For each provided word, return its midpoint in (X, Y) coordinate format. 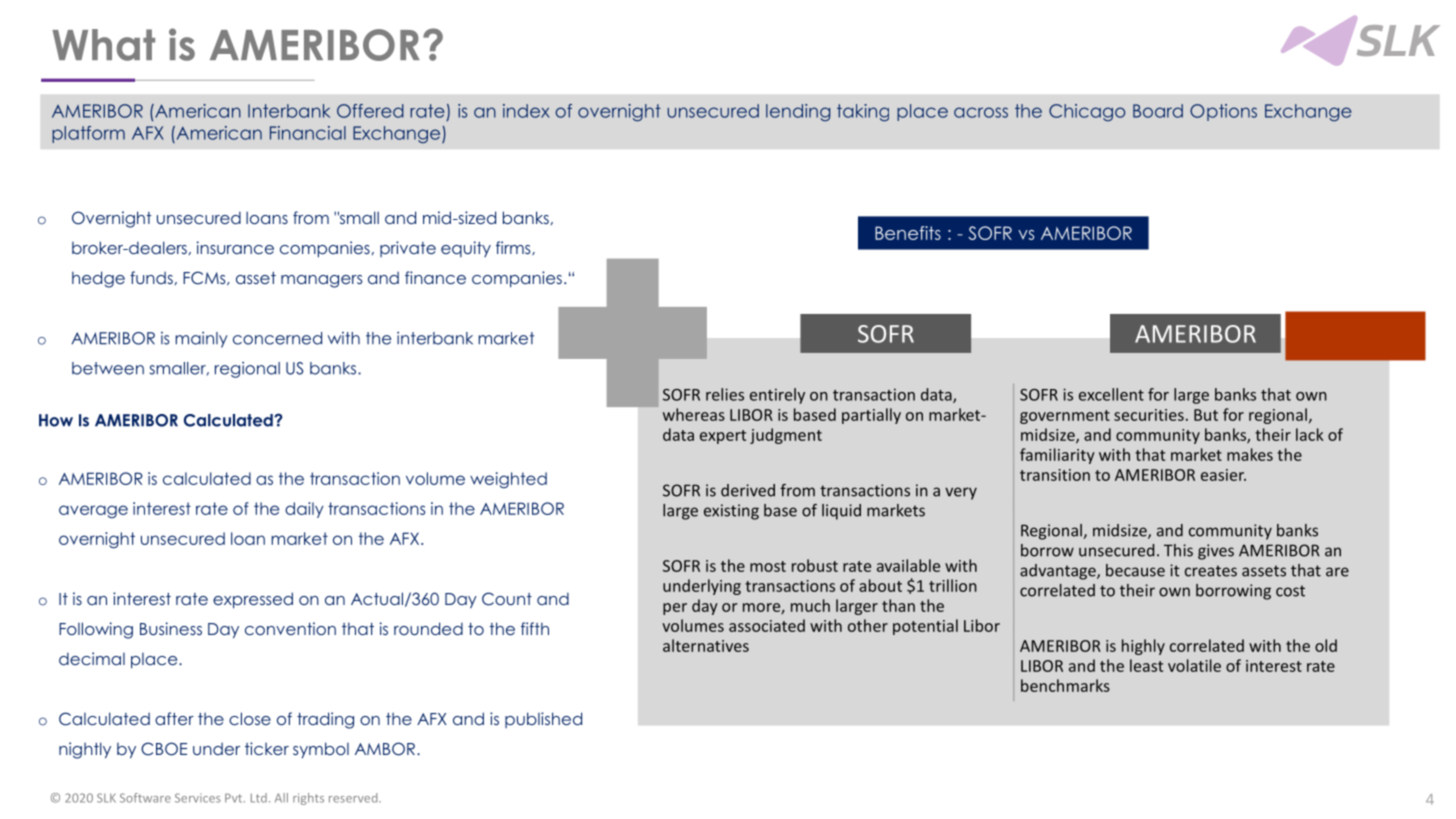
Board (1158, 111)
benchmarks (1065, 685)
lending (798, 112)
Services (198, 798)
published (543, 720)
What (103, 45)
